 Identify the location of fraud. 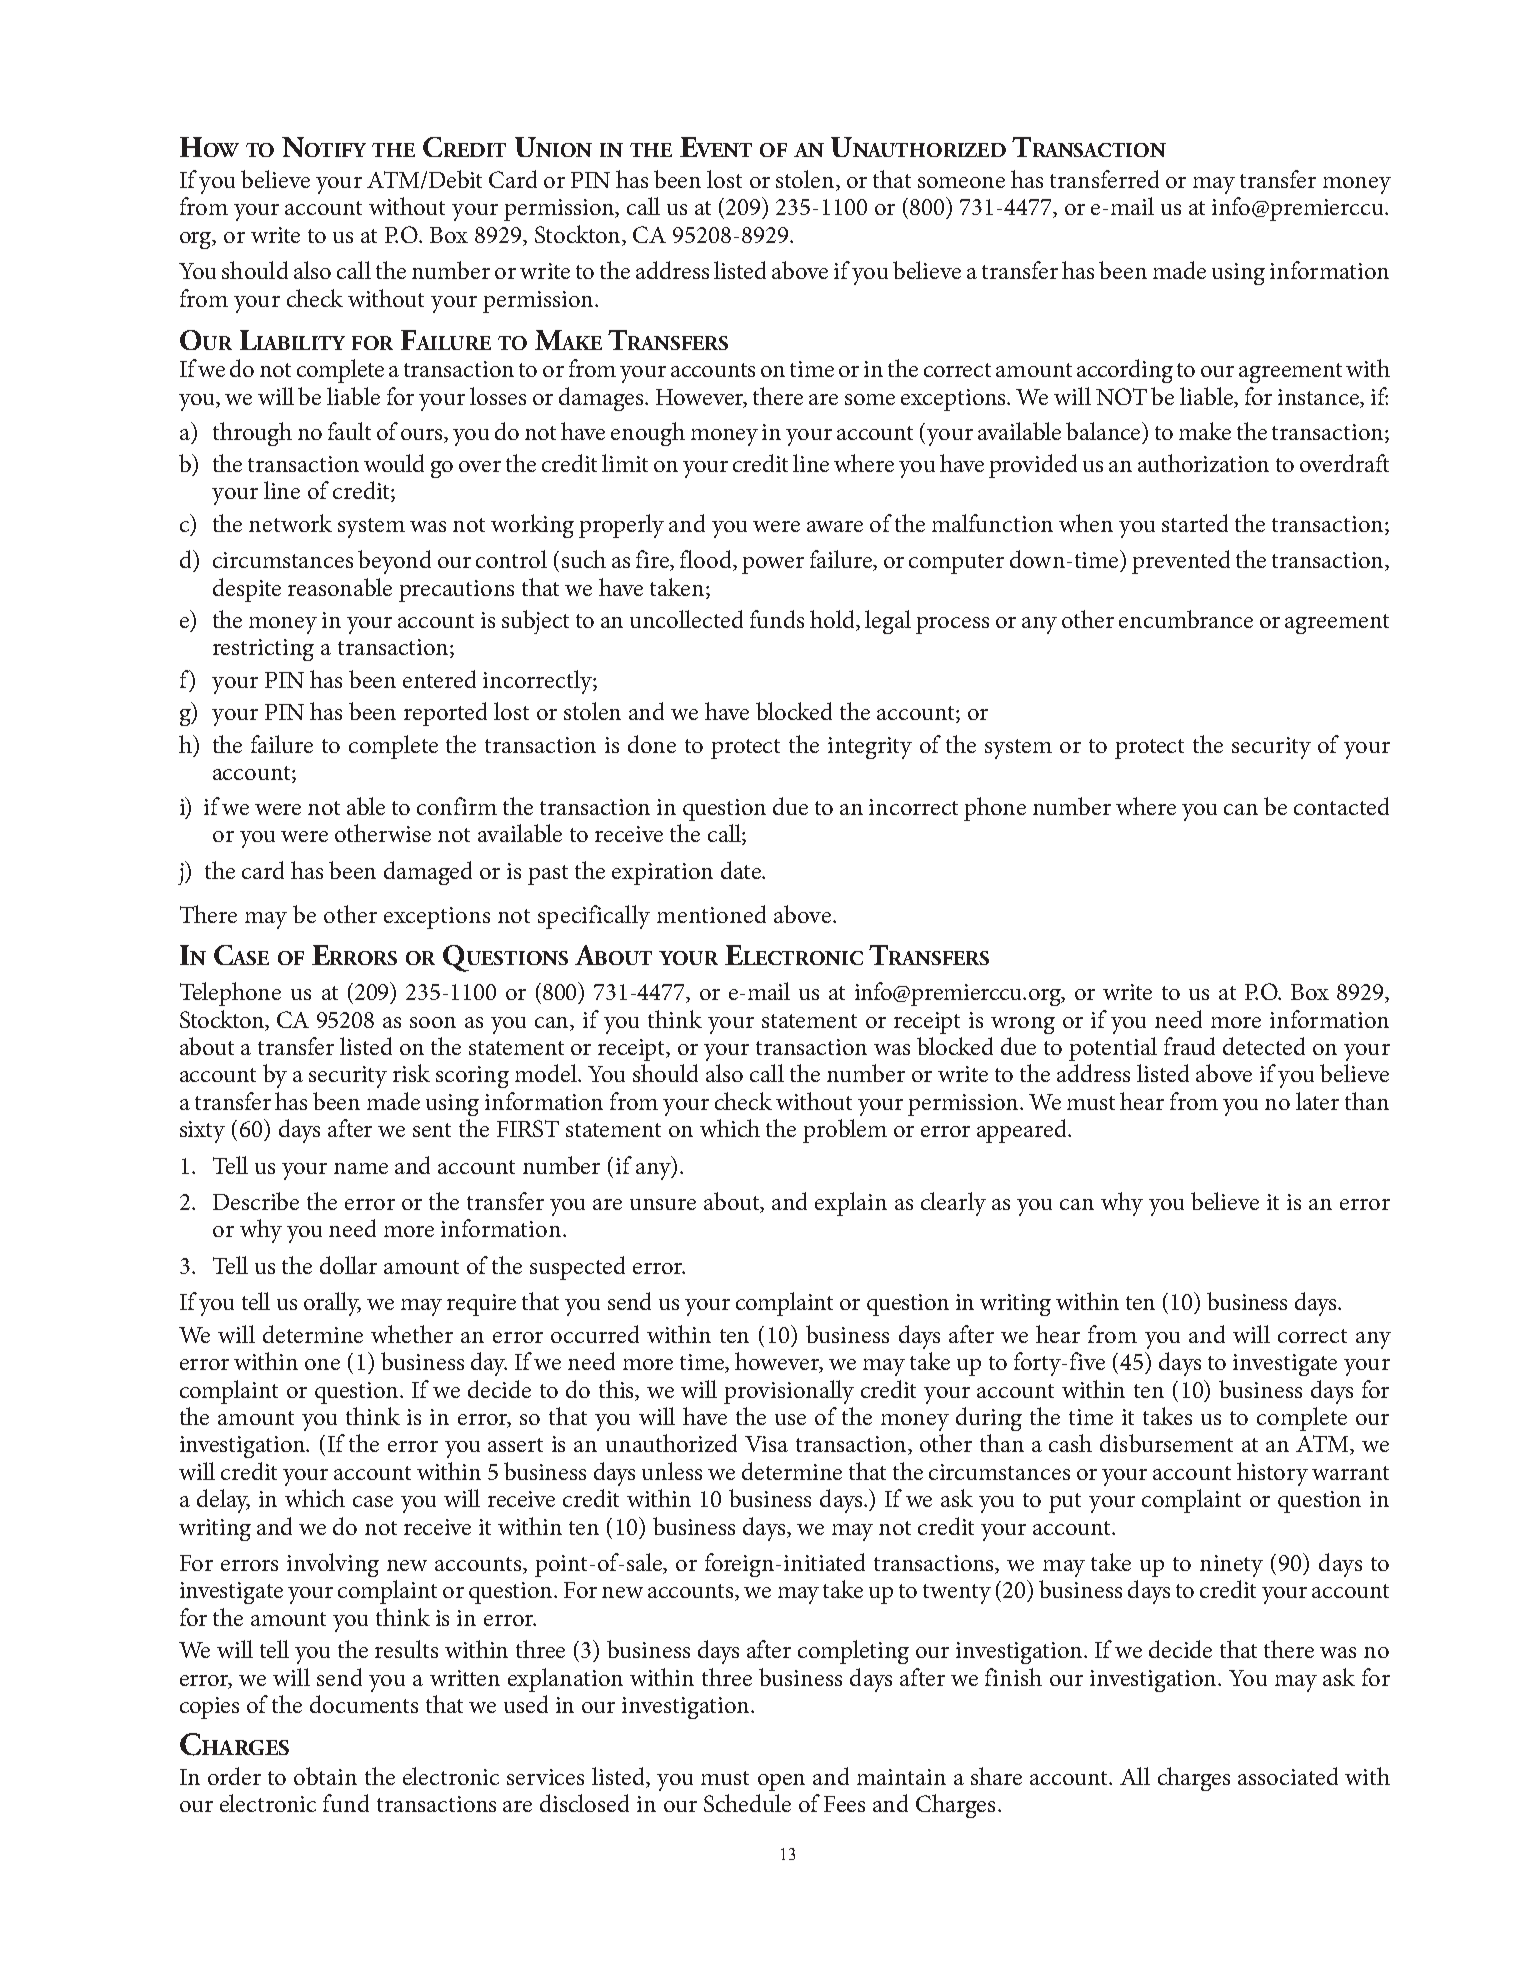
(1189, 1046).
